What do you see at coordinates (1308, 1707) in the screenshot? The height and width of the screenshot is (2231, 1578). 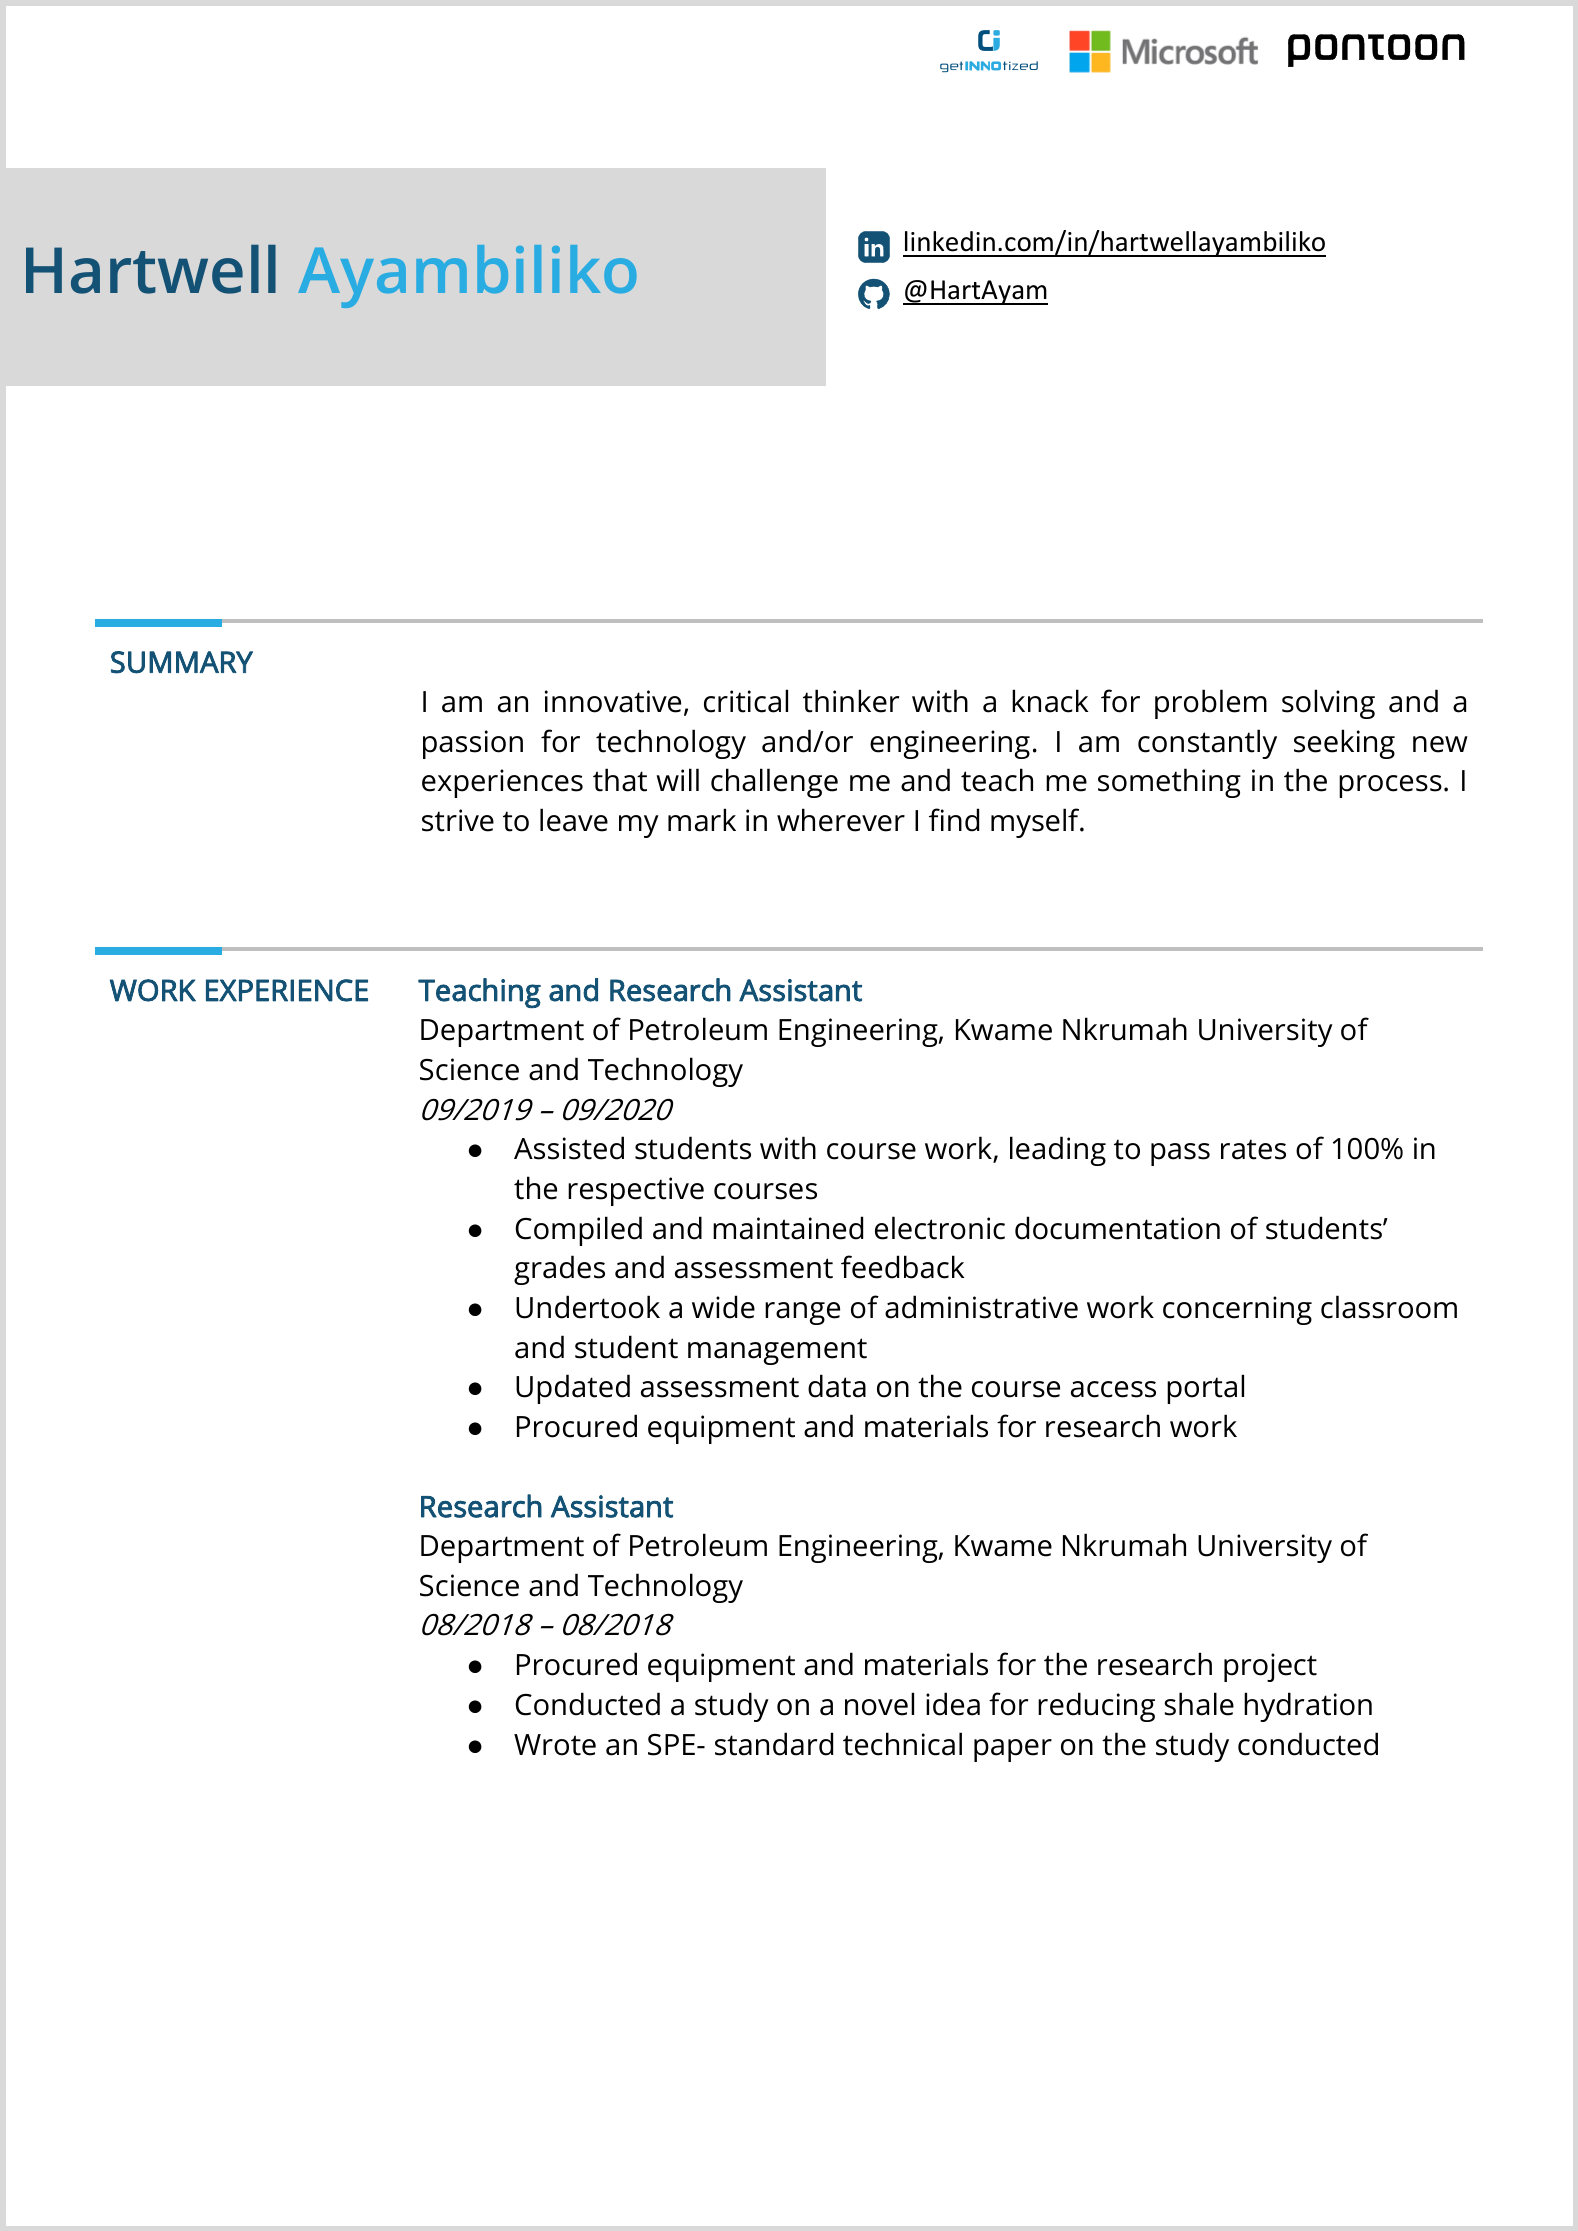 I see `hydration` at bounding box center [1308, 1707].
